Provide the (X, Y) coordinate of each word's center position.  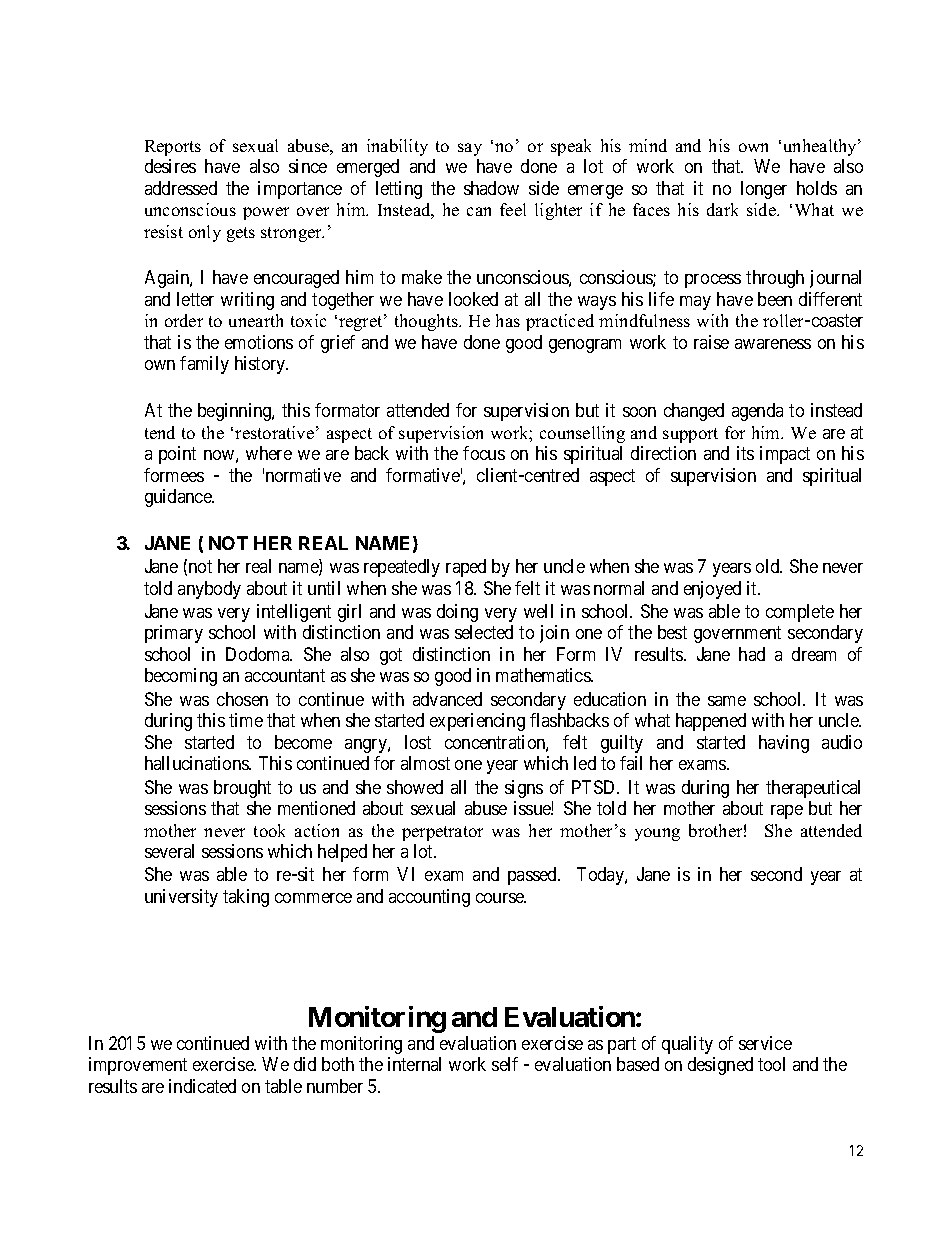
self (505, 1064)
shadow (491, 188)
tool (771, 1064)
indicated (202, 1086)
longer (764, 190)
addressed (181, 188)
